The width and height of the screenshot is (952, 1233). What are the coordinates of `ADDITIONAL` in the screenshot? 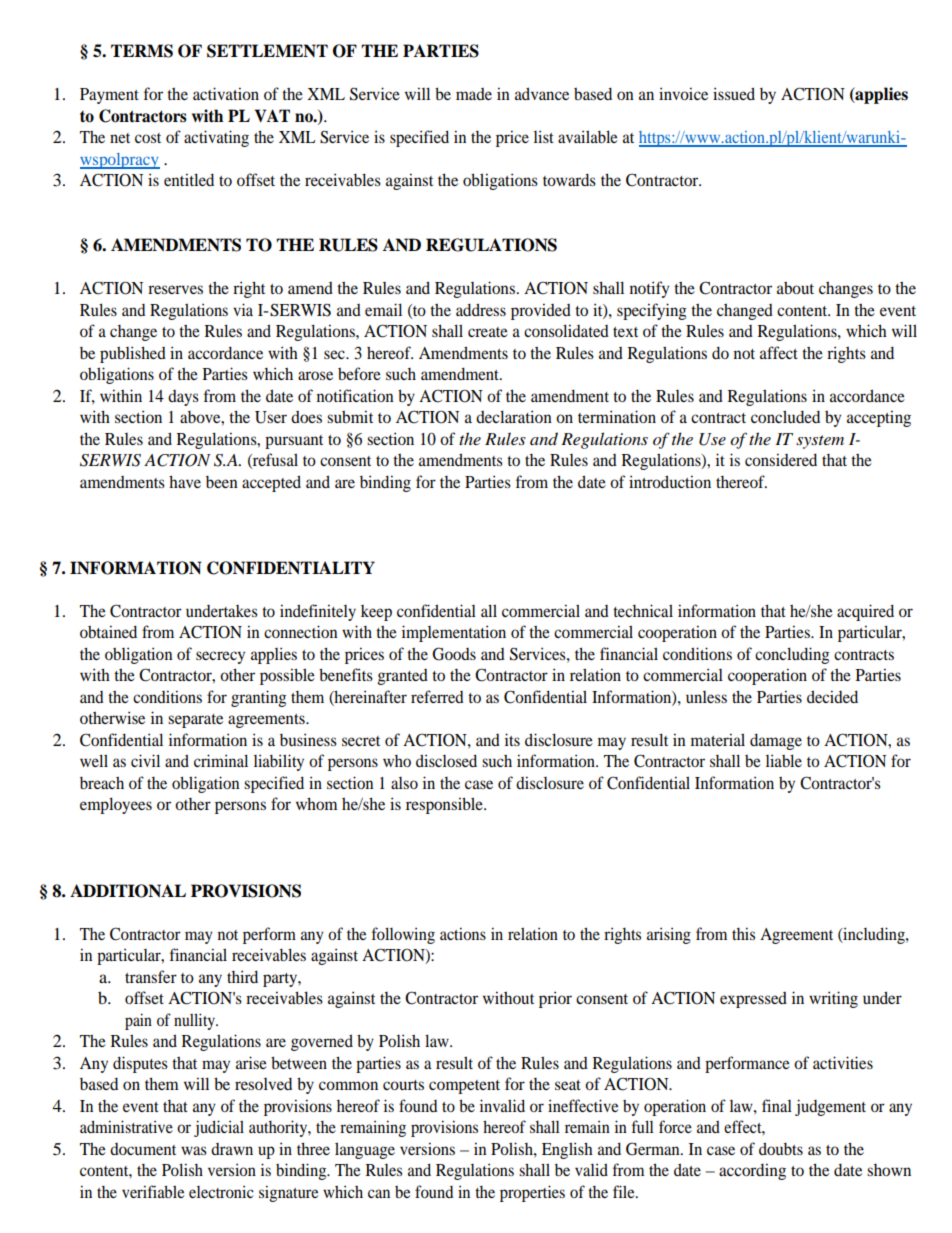 It's located at (128, 891).
